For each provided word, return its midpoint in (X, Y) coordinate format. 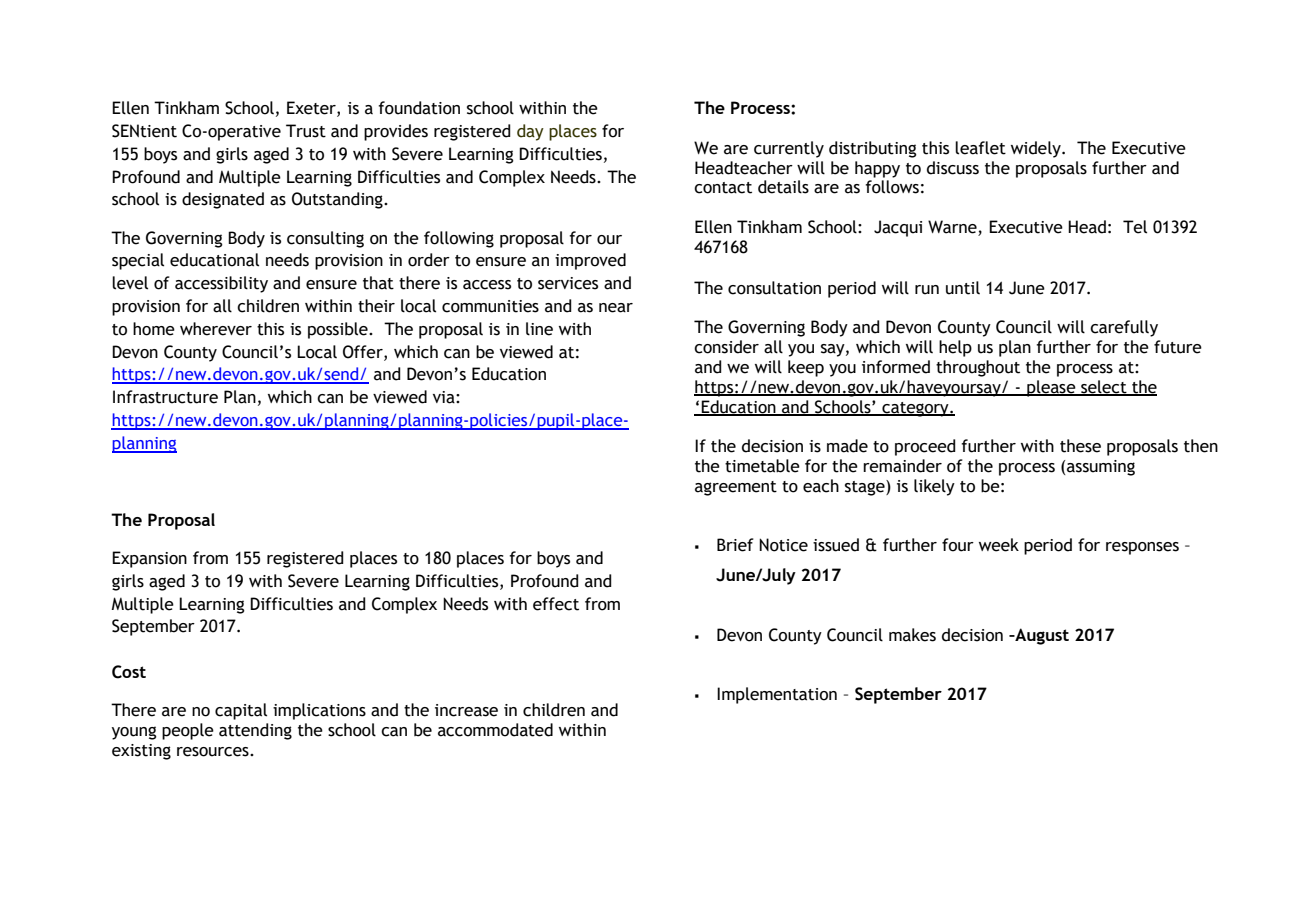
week (999, 545)
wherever (216, 329)
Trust (306, 131)
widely (1037, 149)
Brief (735, 545)
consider (726, 347)
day (530, 132)
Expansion (149, 559)
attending (255, 731)
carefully (1124, 328)
